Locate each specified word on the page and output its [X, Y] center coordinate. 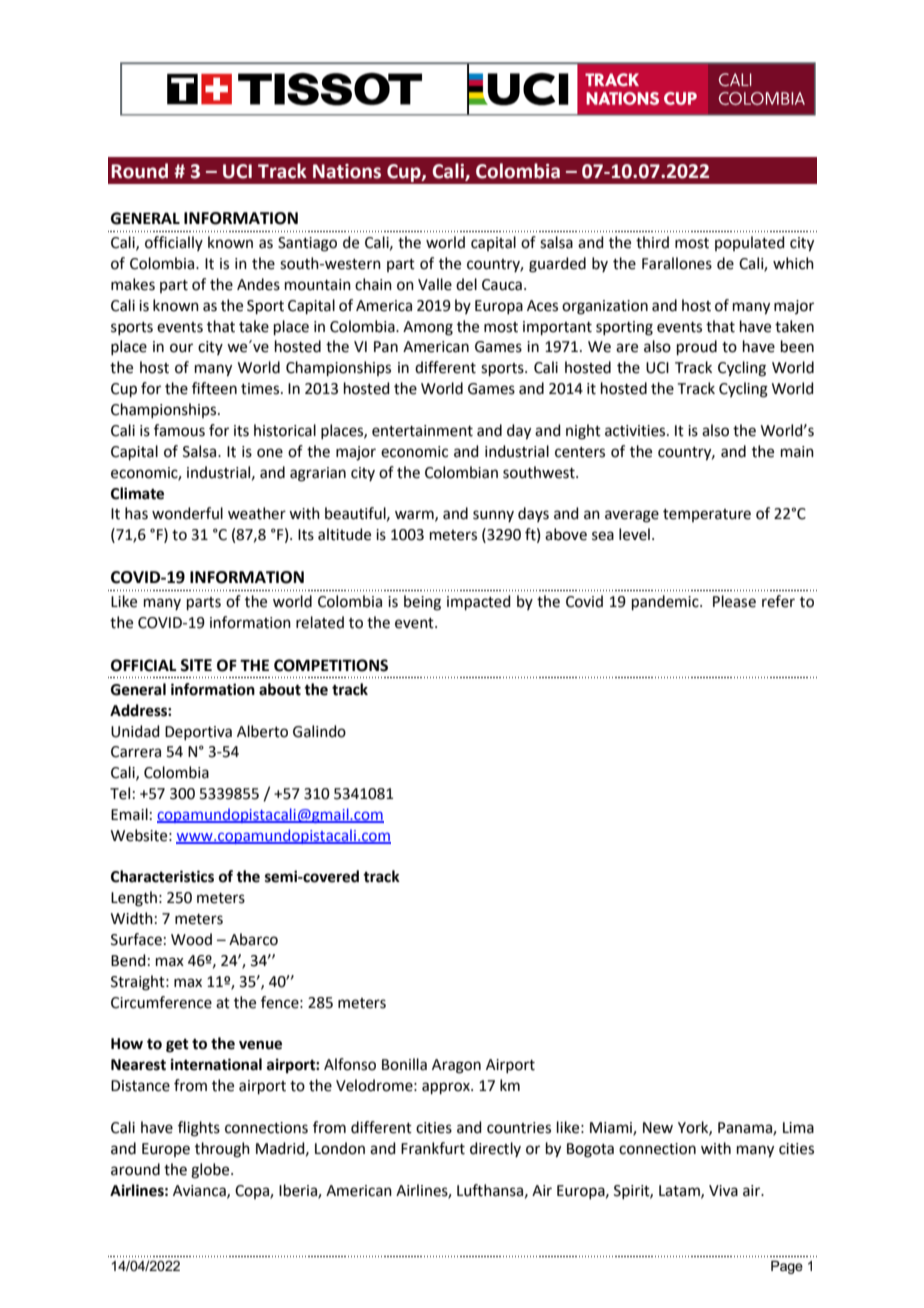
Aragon [456, 1066]
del [466, 284]
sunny [493, 516]
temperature [707, 515]
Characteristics [162, 876]
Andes [258, 284]
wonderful [187, 513]
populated [750, 243]
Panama [746, 1129]
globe [211, 1171]
